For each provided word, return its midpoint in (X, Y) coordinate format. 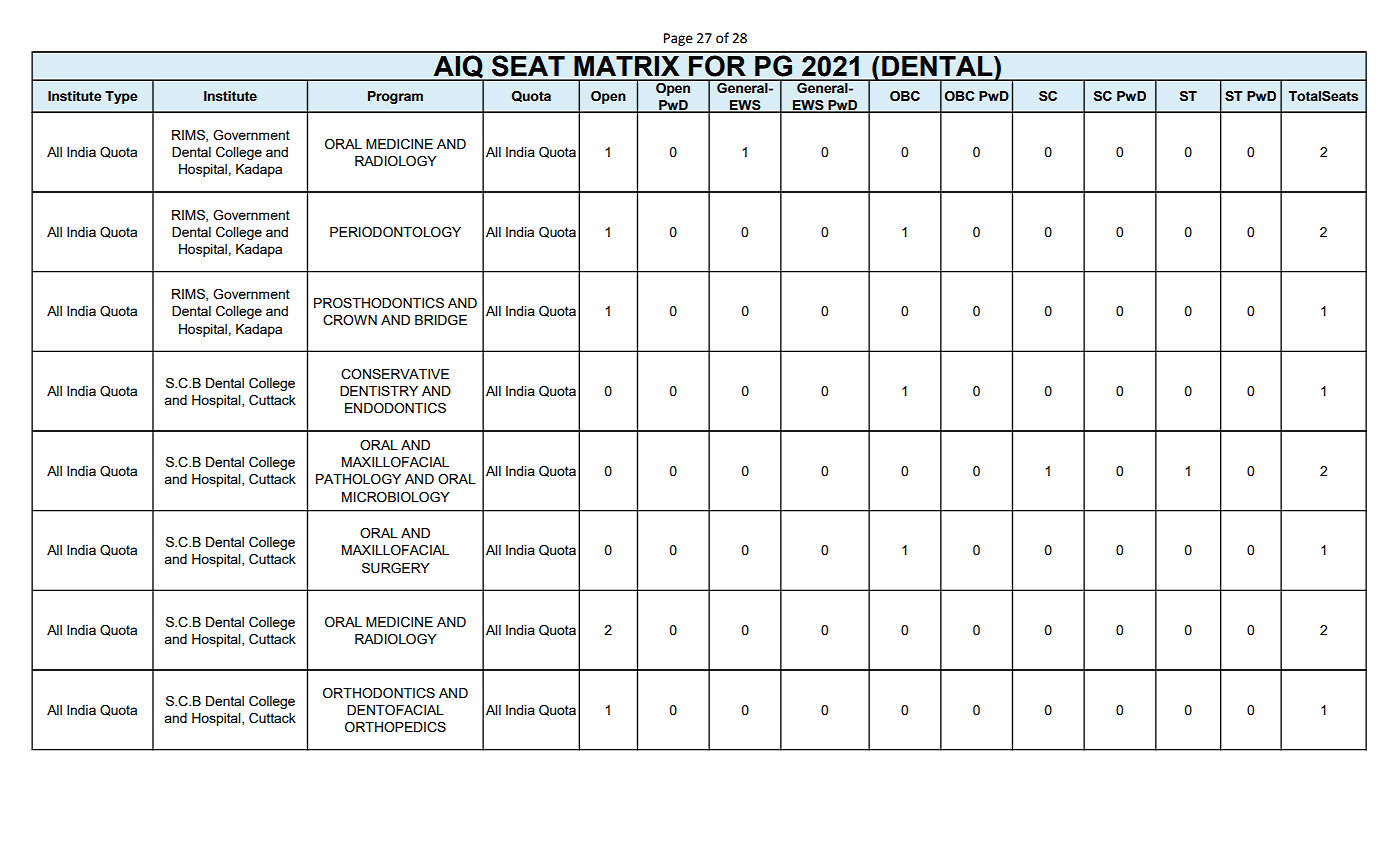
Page (678, 39)
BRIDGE (441, 320)
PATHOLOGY (358, 479)
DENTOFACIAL (395, 710)
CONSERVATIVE (395, 374)
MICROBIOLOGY (396, 497)
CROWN (350, 320)
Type (121, 97)
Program (395, 97)
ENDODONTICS (395, 408)
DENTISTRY (379, 391)
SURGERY (396, 568)
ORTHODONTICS (379, 693)
